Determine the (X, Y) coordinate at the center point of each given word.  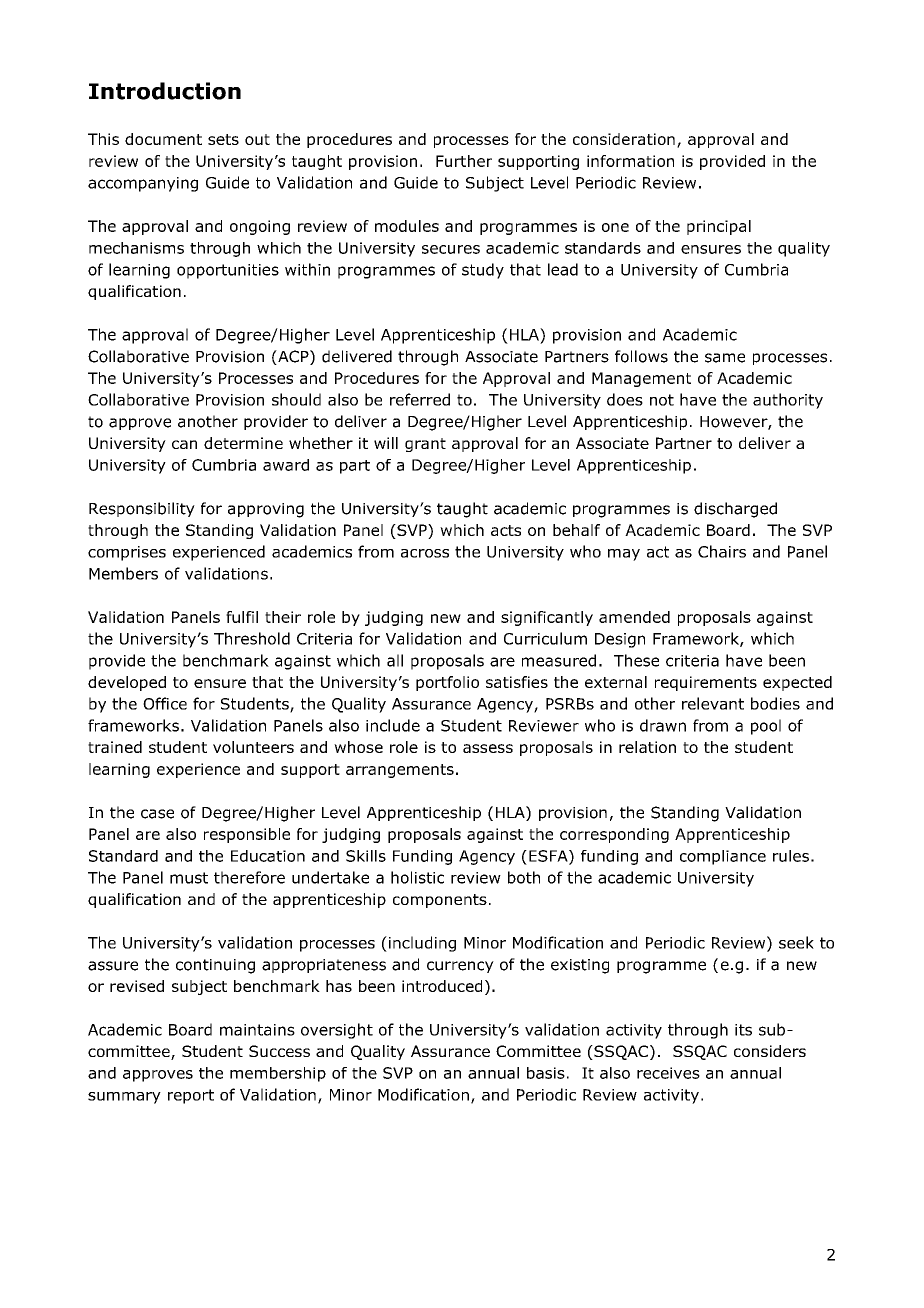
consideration (624, 139)
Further (464, 161)
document (163, 139)
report (191, 1096)
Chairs (722, 551)
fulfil (242, 617)
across (425, 553)
